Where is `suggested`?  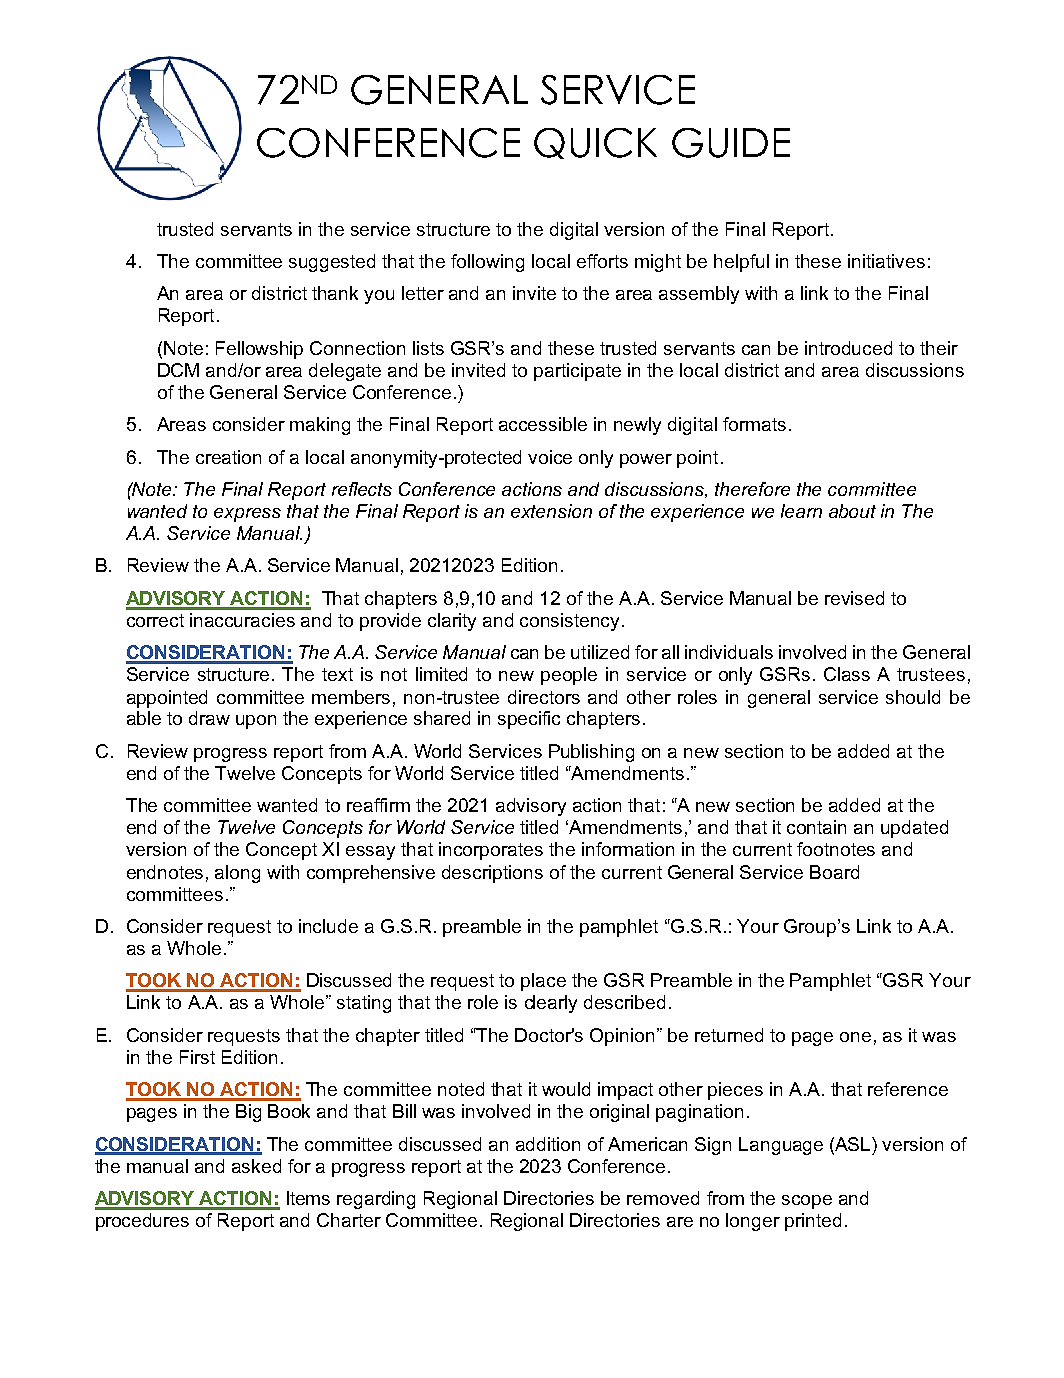 suggested is located at coordinates (332, 263).
